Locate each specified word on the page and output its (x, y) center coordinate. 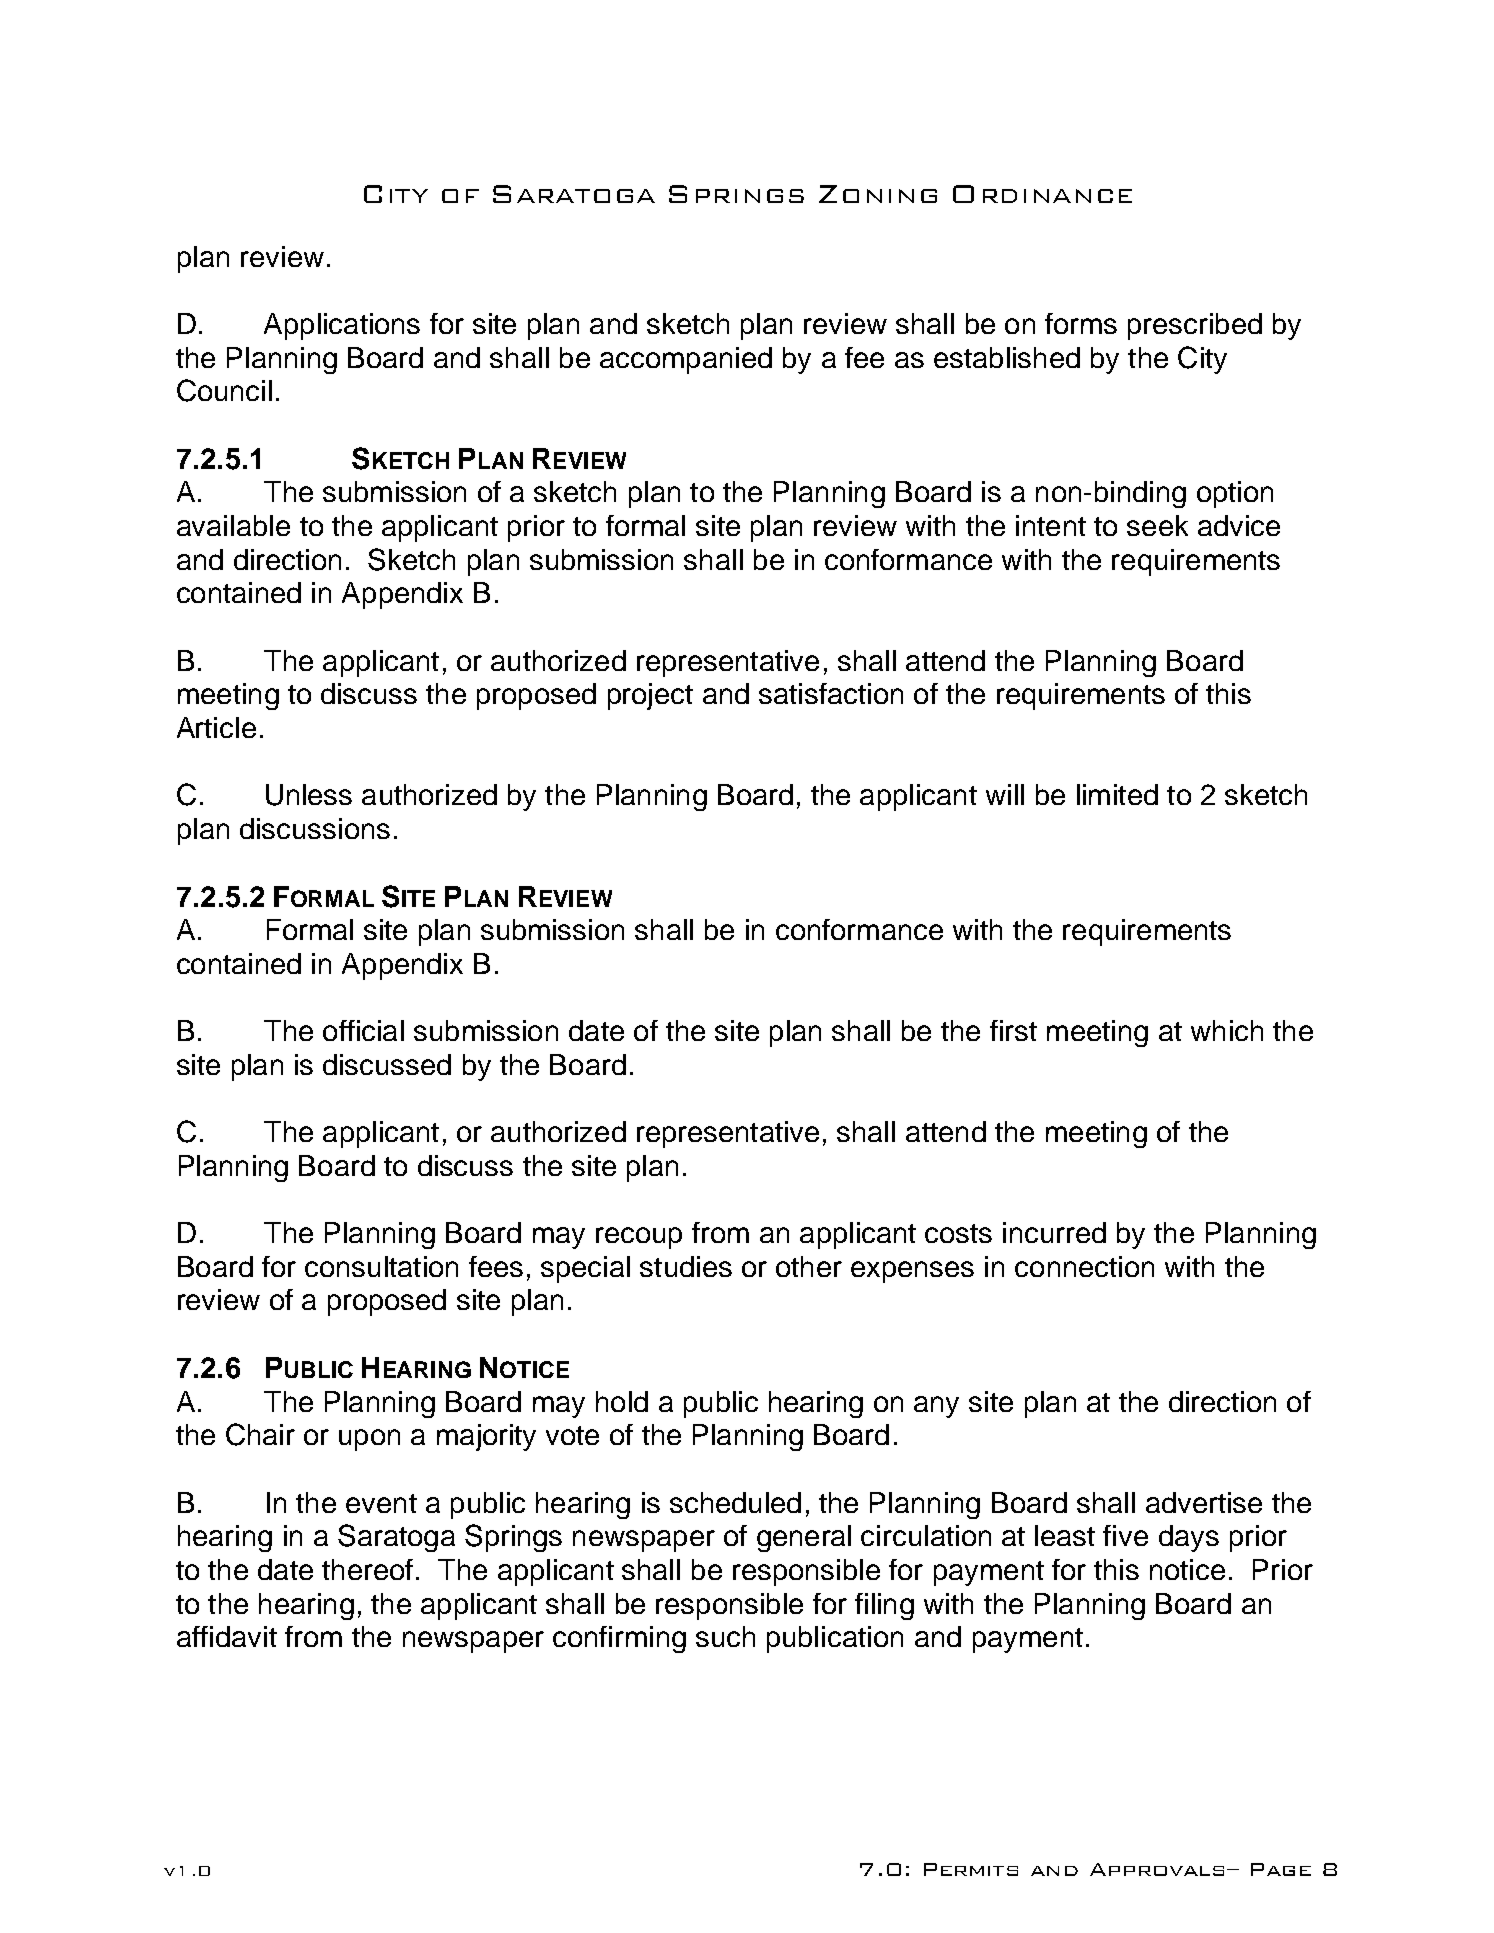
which (1227, 1030)
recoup (639, 1238)
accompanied (686, 360)
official (363, 1030)
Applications (342, 326)
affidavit (227, 1636)
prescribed (1195, 326)
